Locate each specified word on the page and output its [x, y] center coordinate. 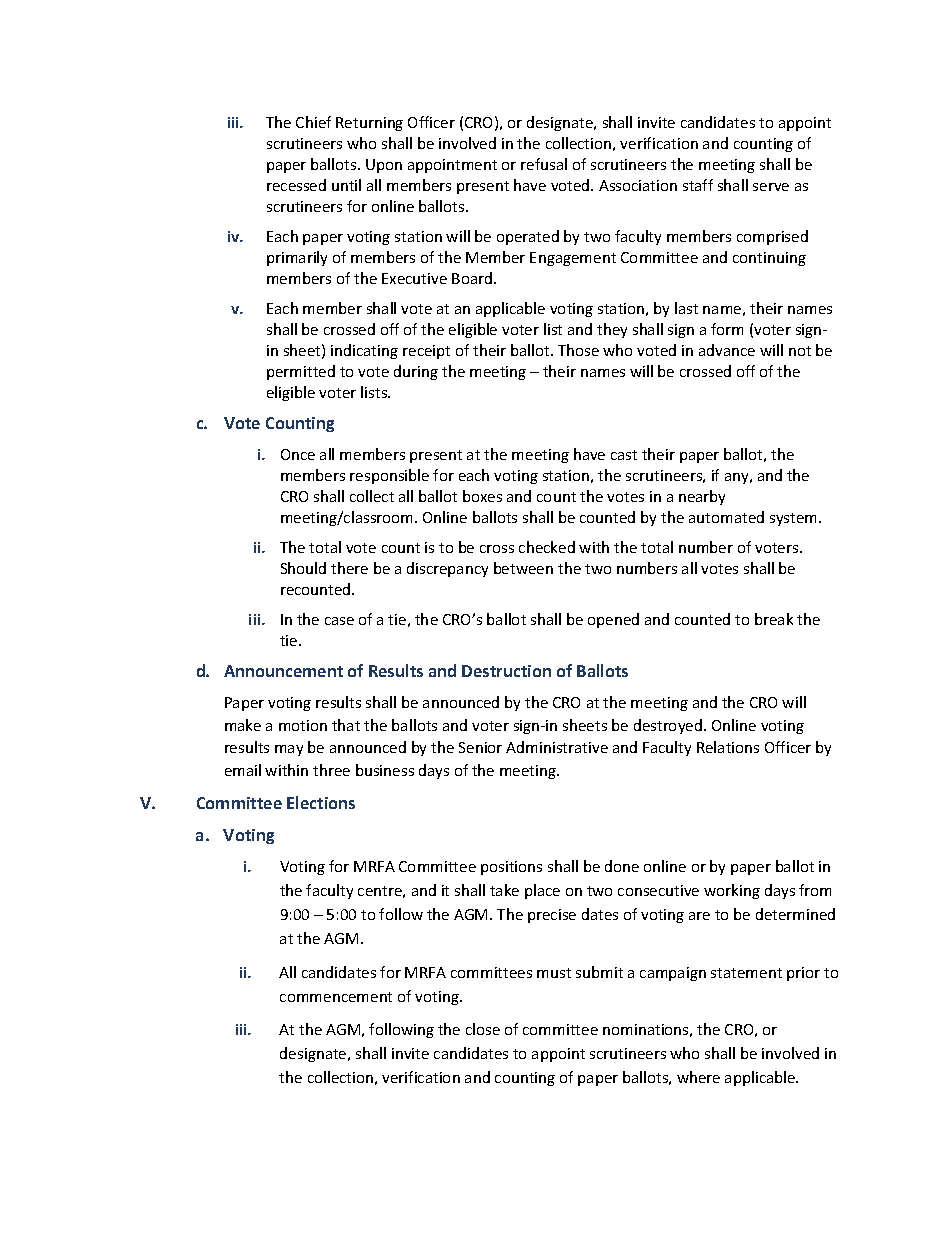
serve [771, 187]
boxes [482, 496]
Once [298, 454]
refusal [544, 164]
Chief [313, 122]
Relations [728, 747]
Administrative [557, 747]
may [289, 750]
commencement [336, 997]
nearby [702, 497]
